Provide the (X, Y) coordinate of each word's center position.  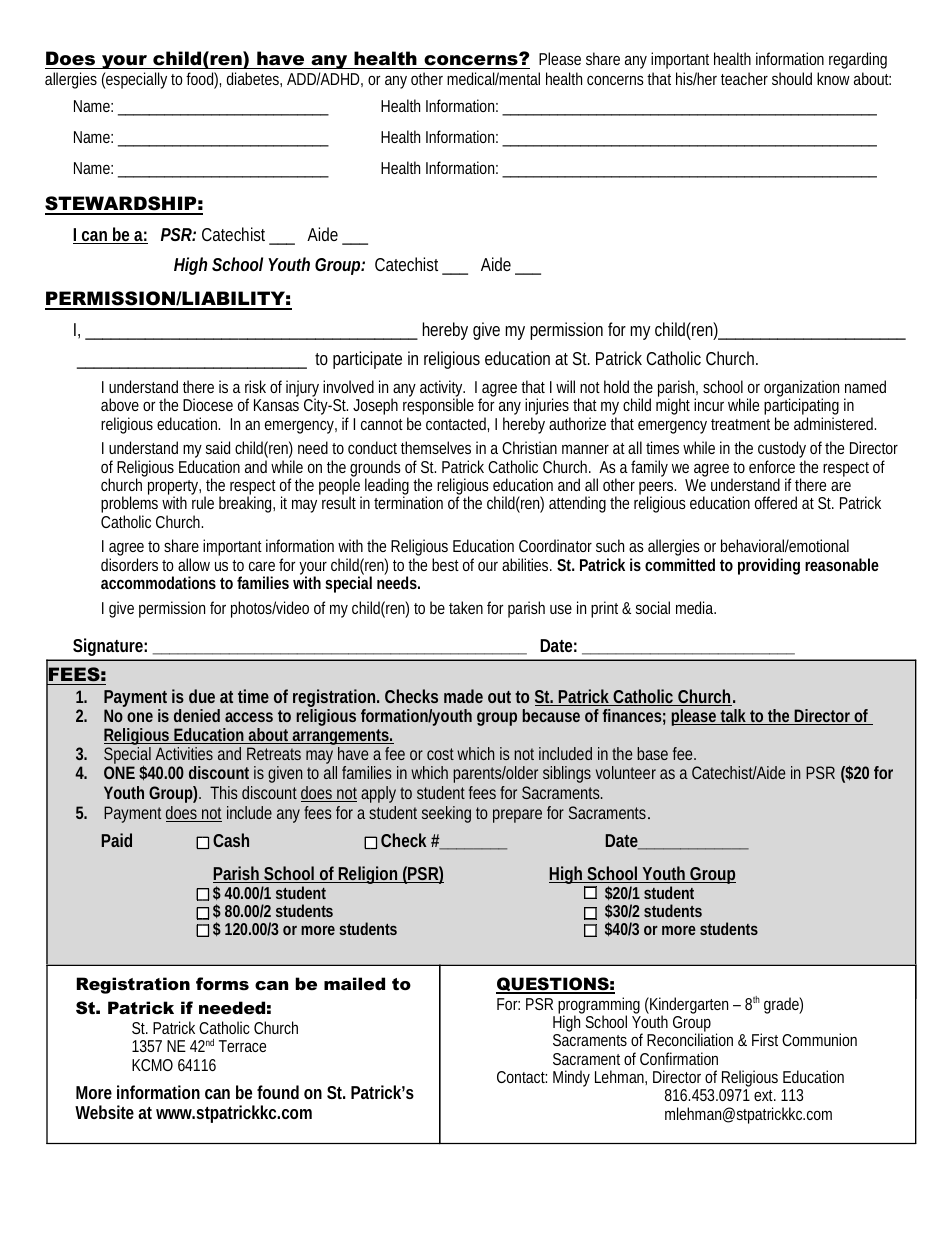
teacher (744, 78)
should (792, 78)
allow (194, 564)
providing (769, 566)
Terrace (242, 1046)
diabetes (254, 78)
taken (466, 607)
